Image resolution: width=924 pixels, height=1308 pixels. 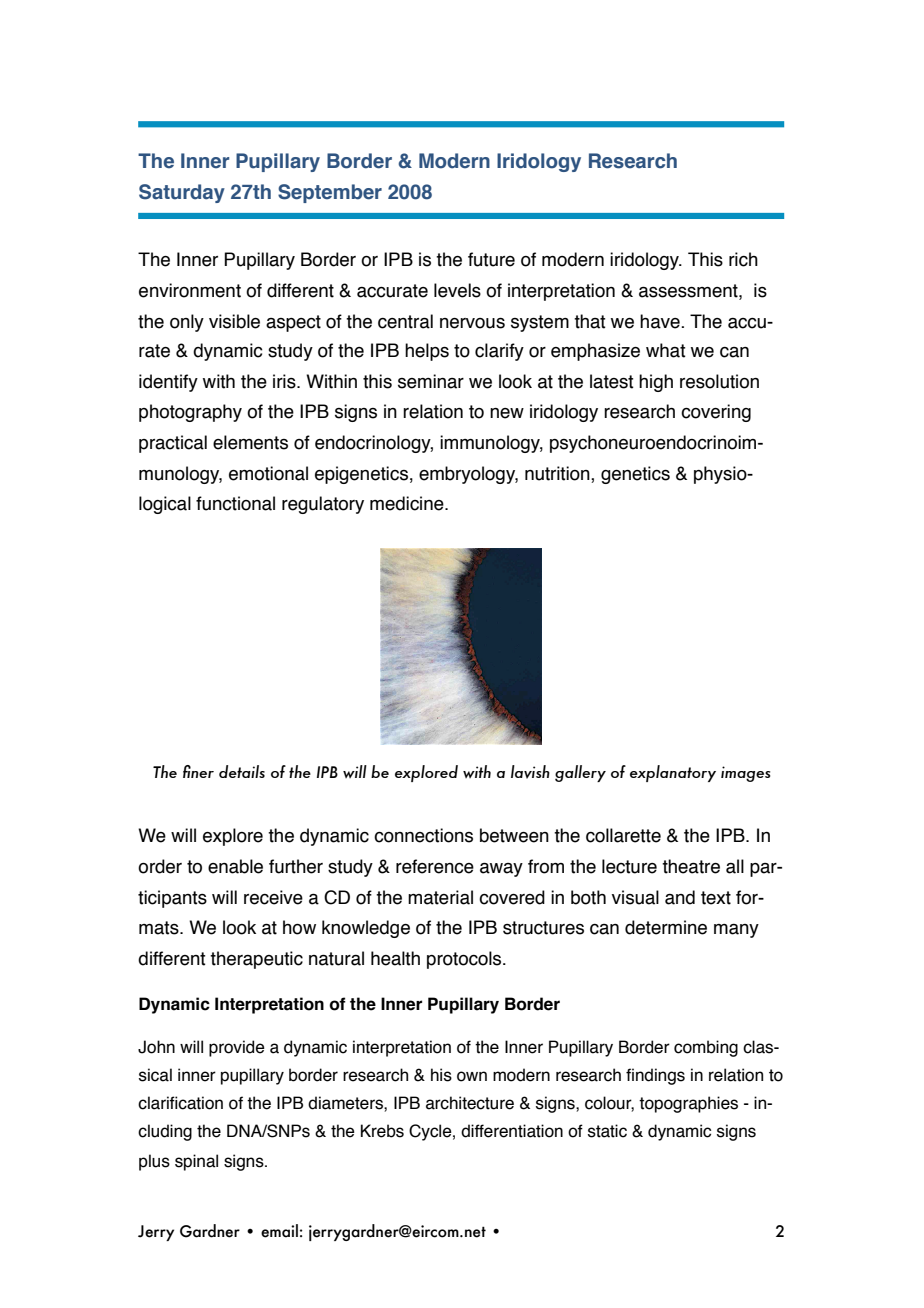 I want to click on therapeutic, so click(x=256, y=960).
